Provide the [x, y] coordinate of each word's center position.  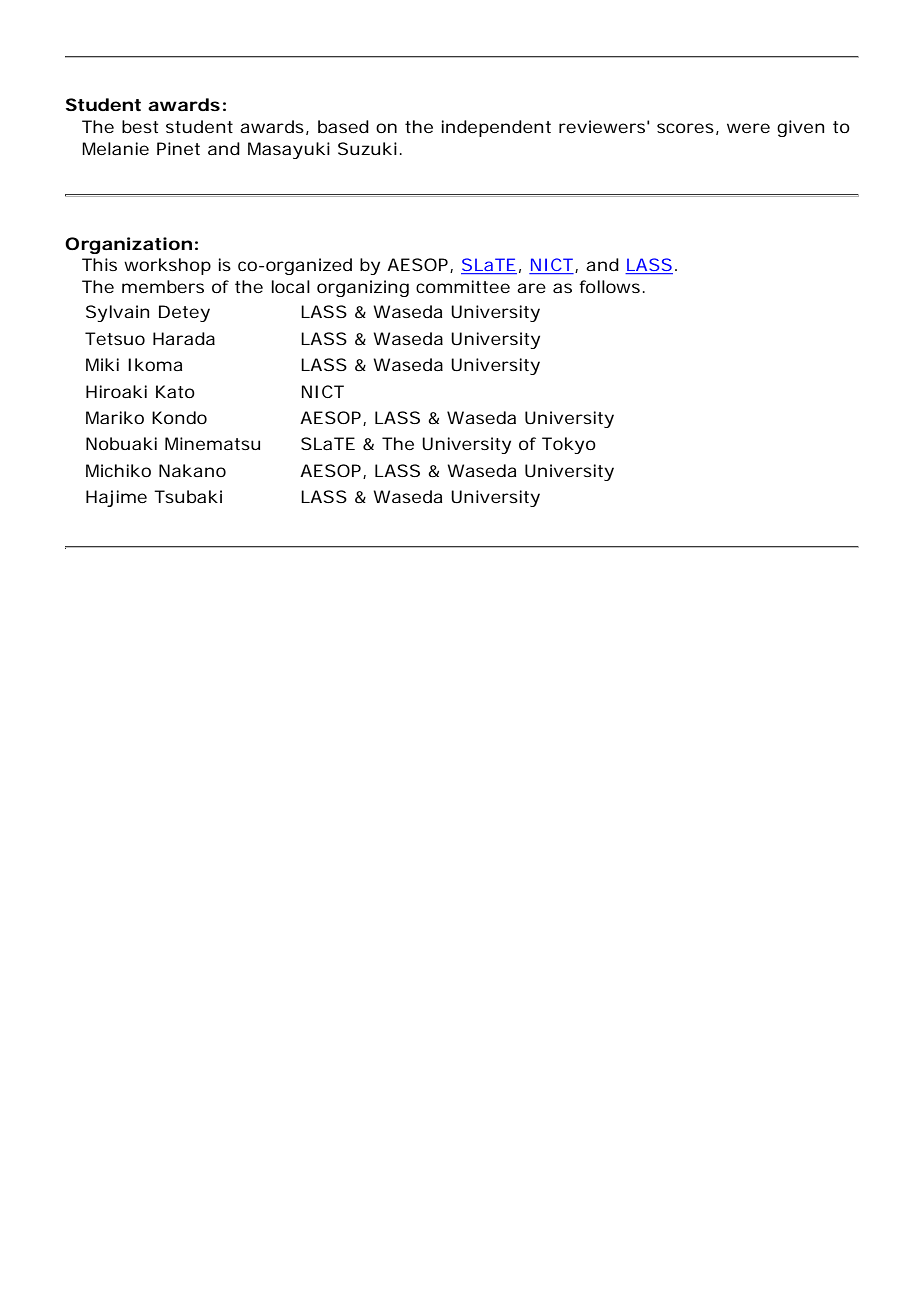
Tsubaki [188, 496]
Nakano [192, 470]
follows [609, 286]
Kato [175, 391]
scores [685, 128]
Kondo [179, 417]
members [163, 286]
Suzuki [367, 148]
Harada [184, 338]
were [748, 128]
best [140, 126]
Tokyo [569, 445]
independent [496, 128]
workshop [167, 266]
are [531, 288]
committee [463, 286]
